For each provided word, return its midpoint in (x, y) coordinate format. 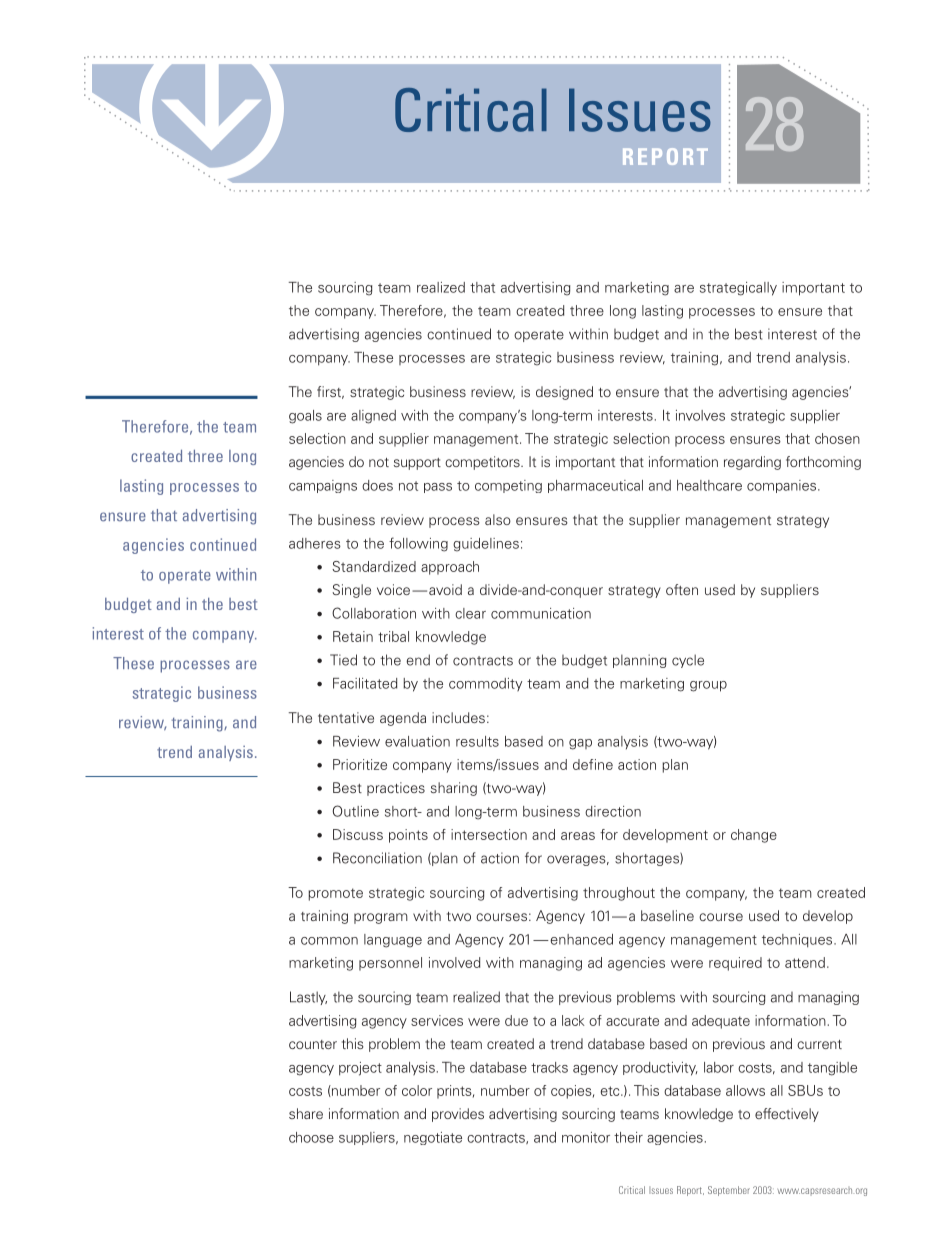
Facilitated (365, 683)
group (708, 686)
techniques (798, 941)
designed (564, 393)
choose (311, 1137)
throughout (619, 894)
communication (541, 613)
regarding (752, 463)
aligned (373, 417)
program (381, 918)
